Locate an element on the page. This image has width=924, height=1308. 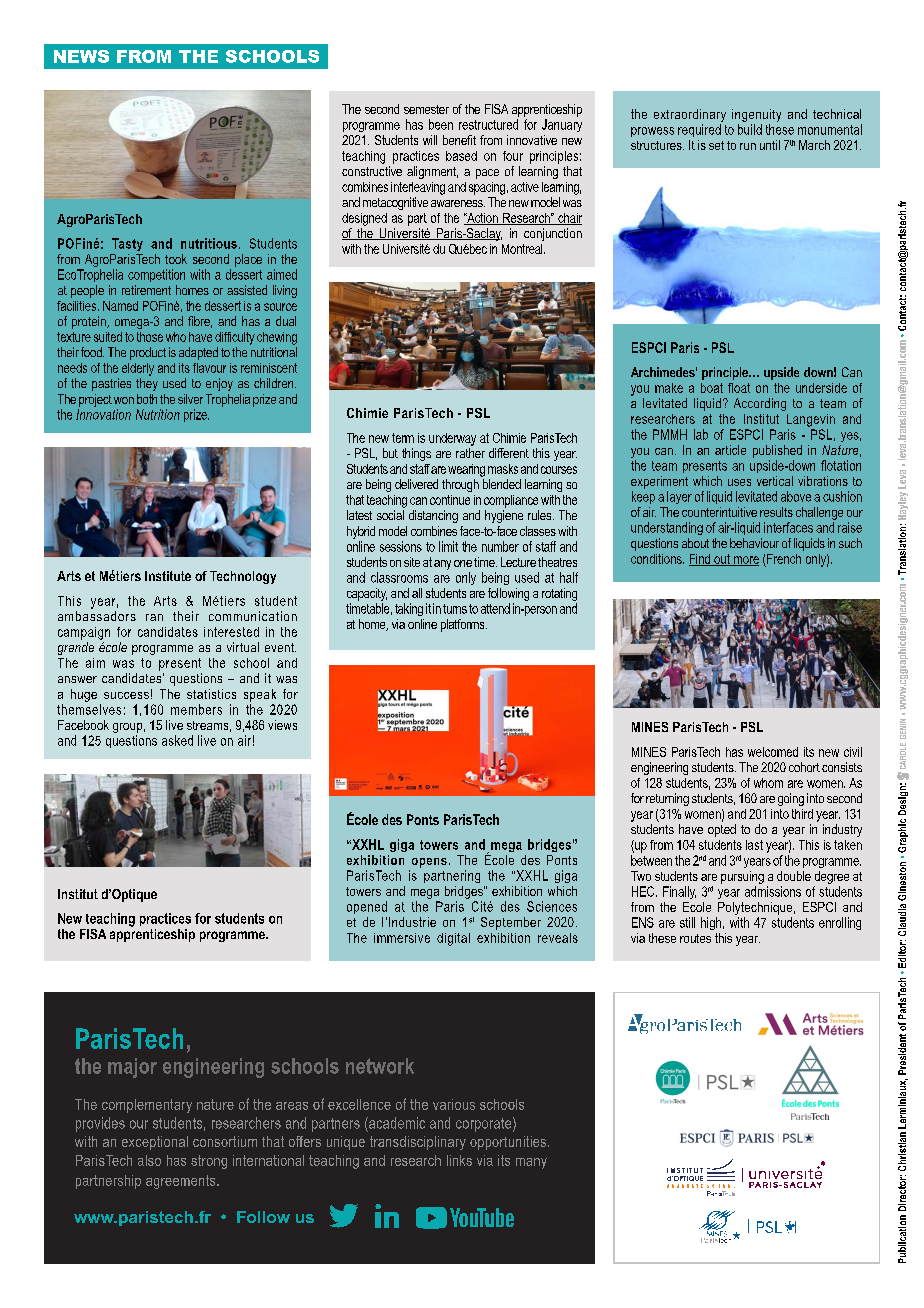
more is located at coordinates (745, 561).
